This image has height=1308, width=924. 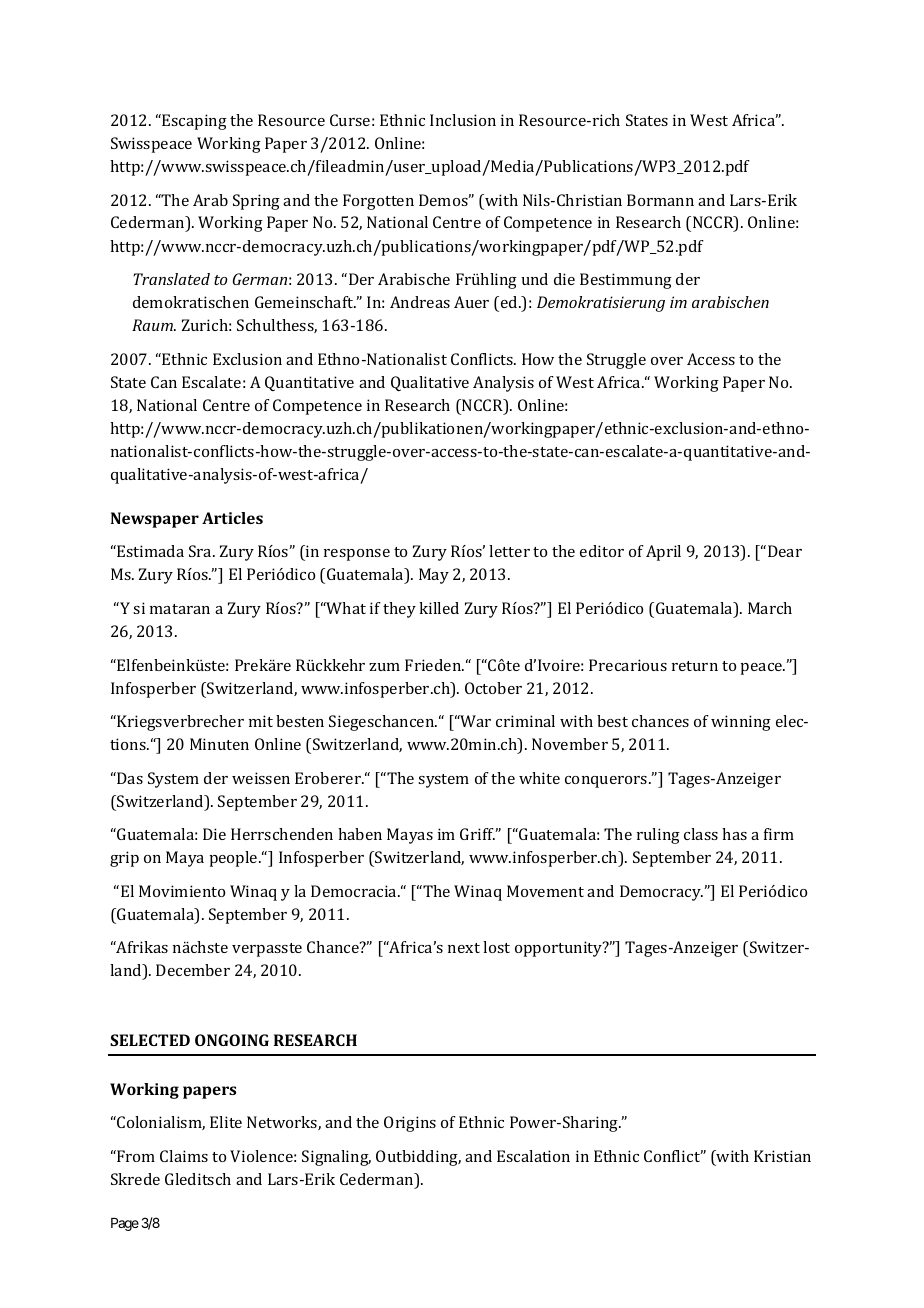 I want to click on April, so click(x=663, y=553).
